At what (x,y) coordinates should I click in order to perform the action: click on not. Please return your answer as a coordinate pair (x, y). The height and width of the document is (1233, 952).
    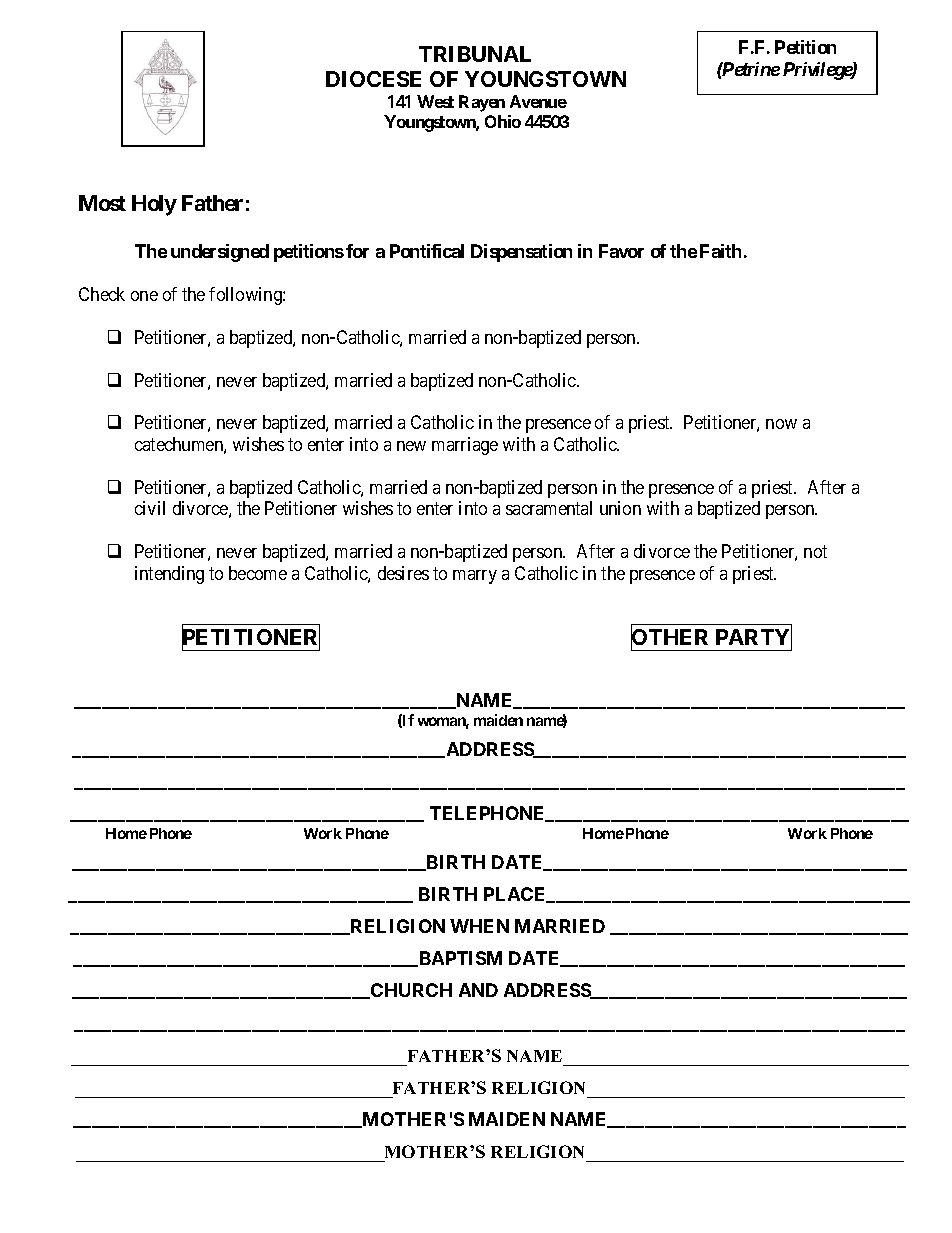
    Looking at the image, I should click on (815, 552).
